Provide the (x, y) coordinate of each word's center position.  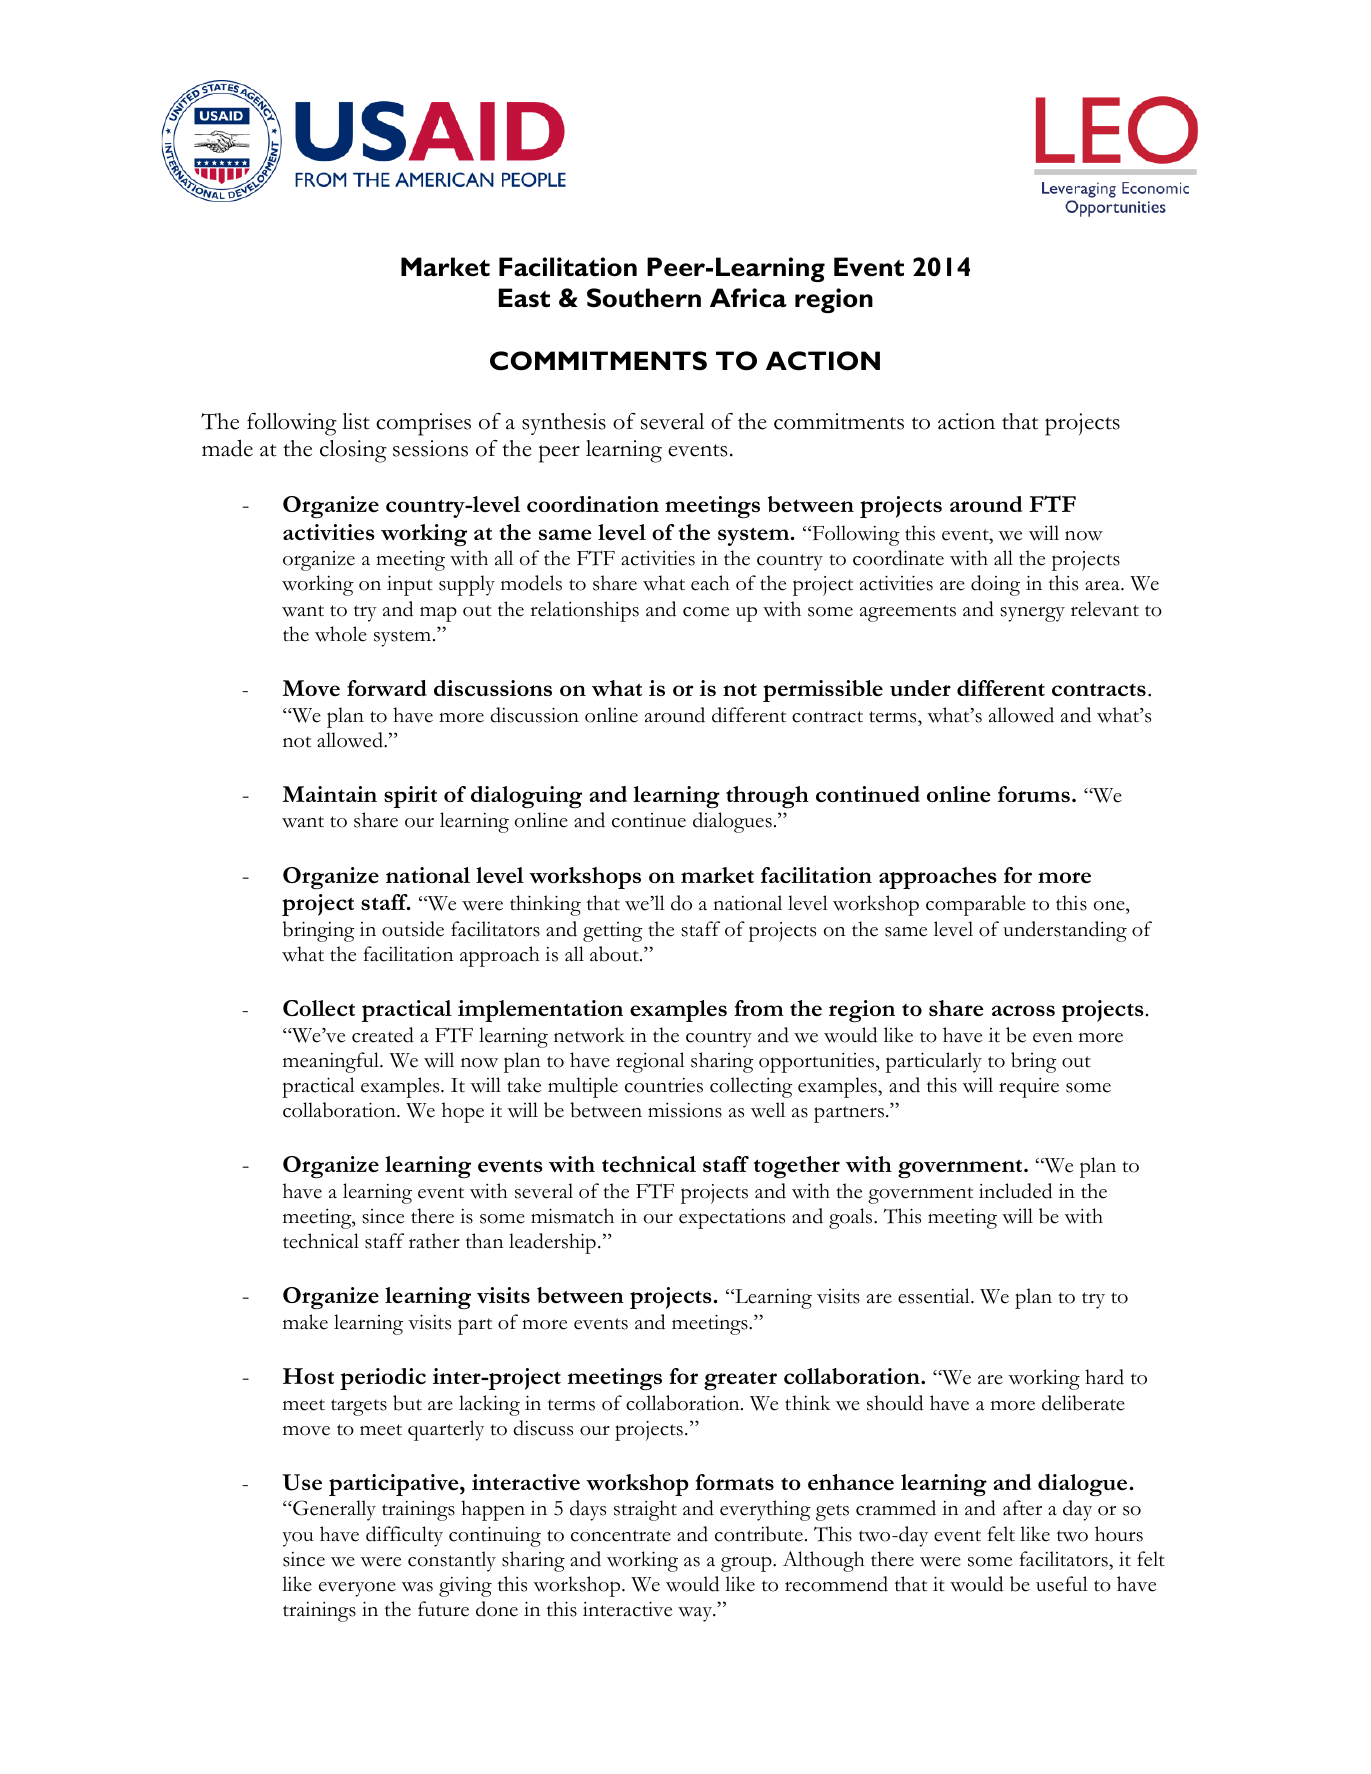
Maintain (329, 794)
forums (1034, 794)
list (356, 421)
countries (664, 1085)
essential (935, 1296)
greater (740, 1380)
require (1029, 1088)
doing (995, 585)
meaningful (332, 1062)
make (305, 1322)
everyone (357, 1589)
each (710, 583)
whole (341, 634)
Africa (748, 298)
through (767, 797)
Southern (644, 298)
